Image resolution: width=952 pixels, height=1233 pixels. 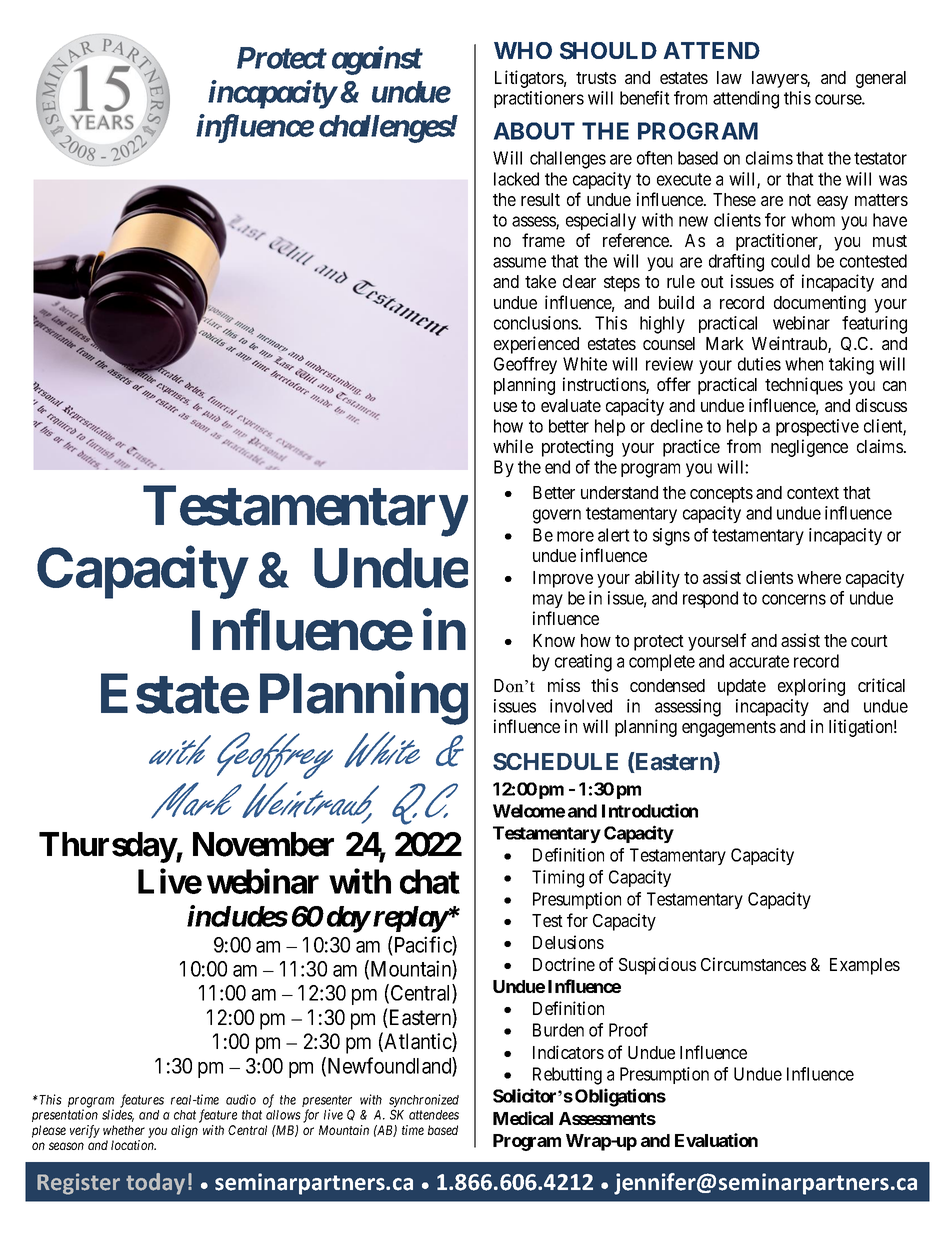 I want to click on negligence, so click(x=809, y=448).
